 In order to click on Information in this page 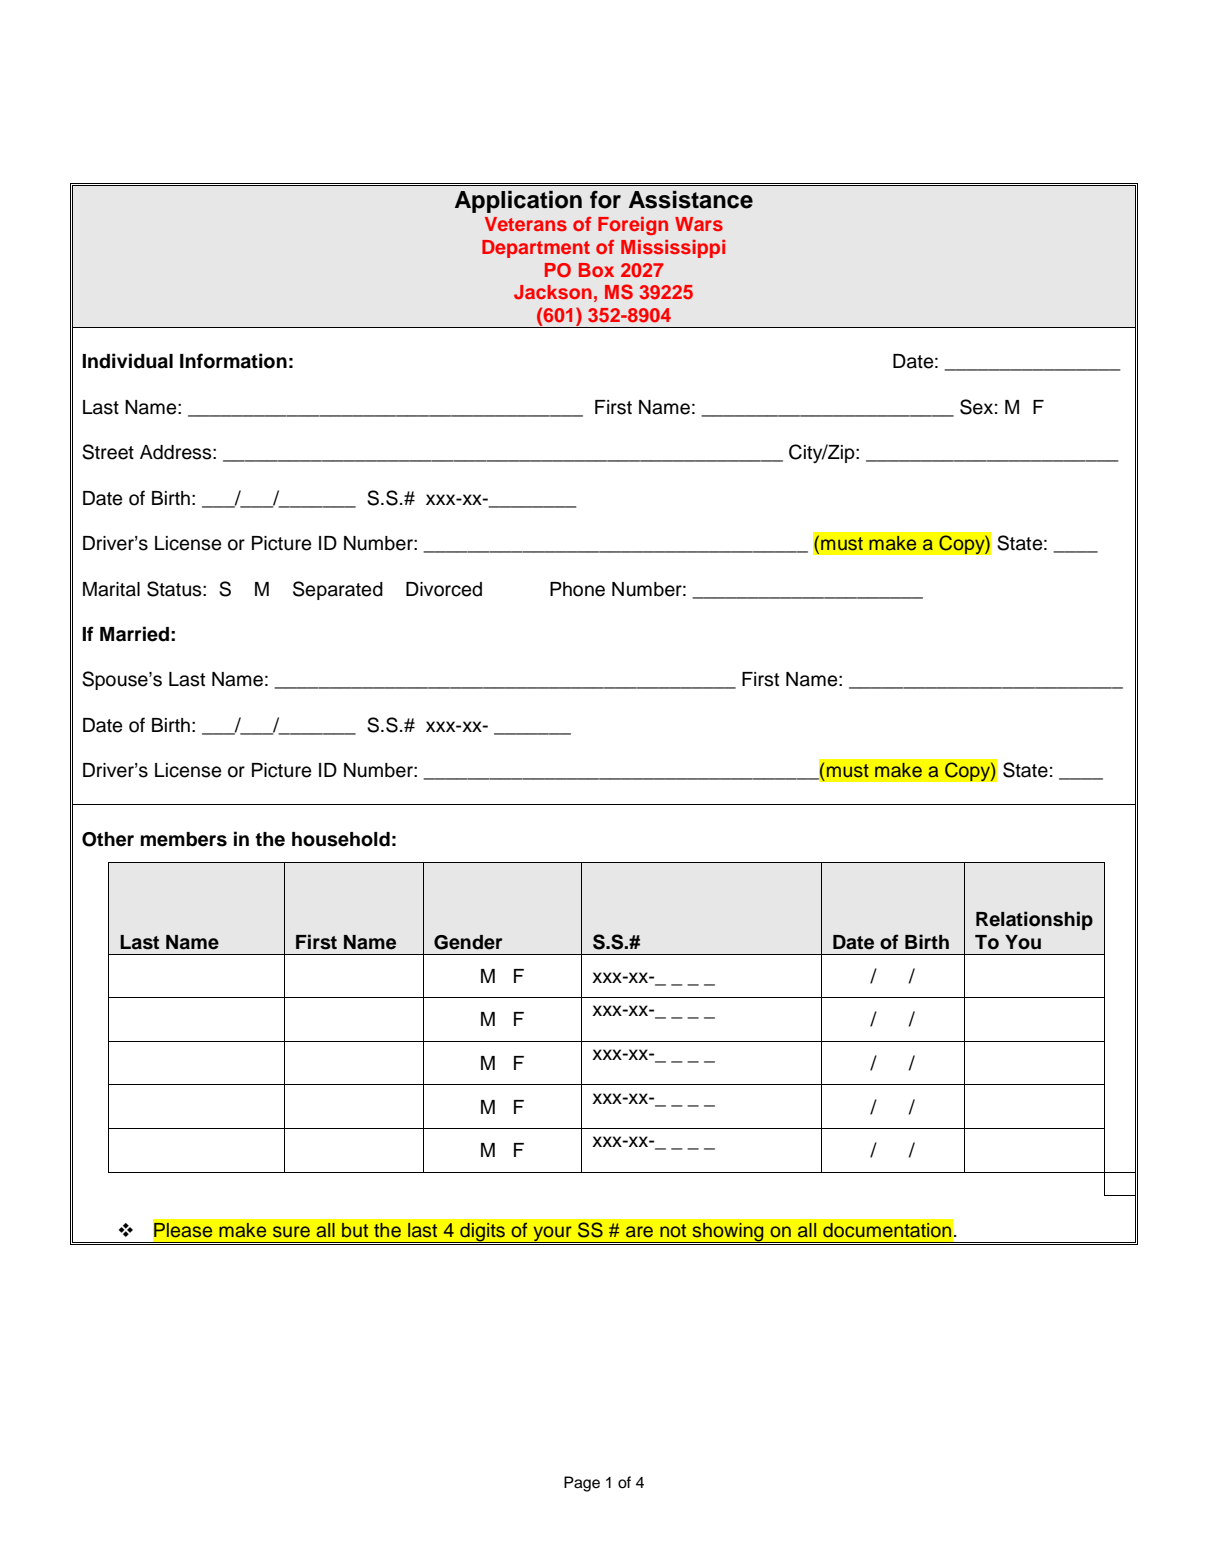, I will do `click(233, 361)`.
